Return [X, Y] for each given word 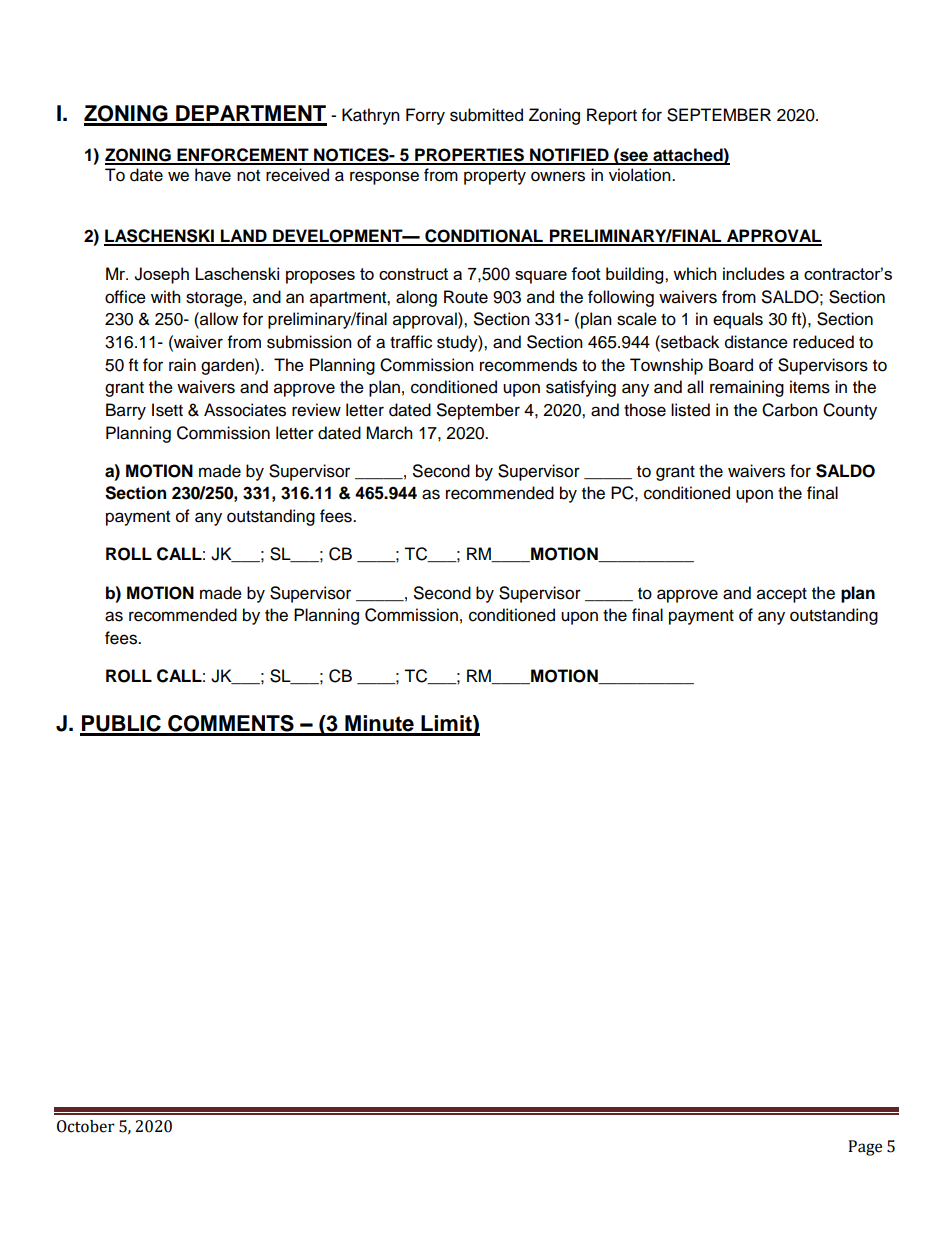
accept [782, 595]
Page [865, 1148]
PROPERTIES [469, 156]
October [86, 1126]
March [389, 433]
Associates [245, 410]
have [213, 175]
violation [641, 175]
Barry [126, 411]
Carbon [790, 410]
